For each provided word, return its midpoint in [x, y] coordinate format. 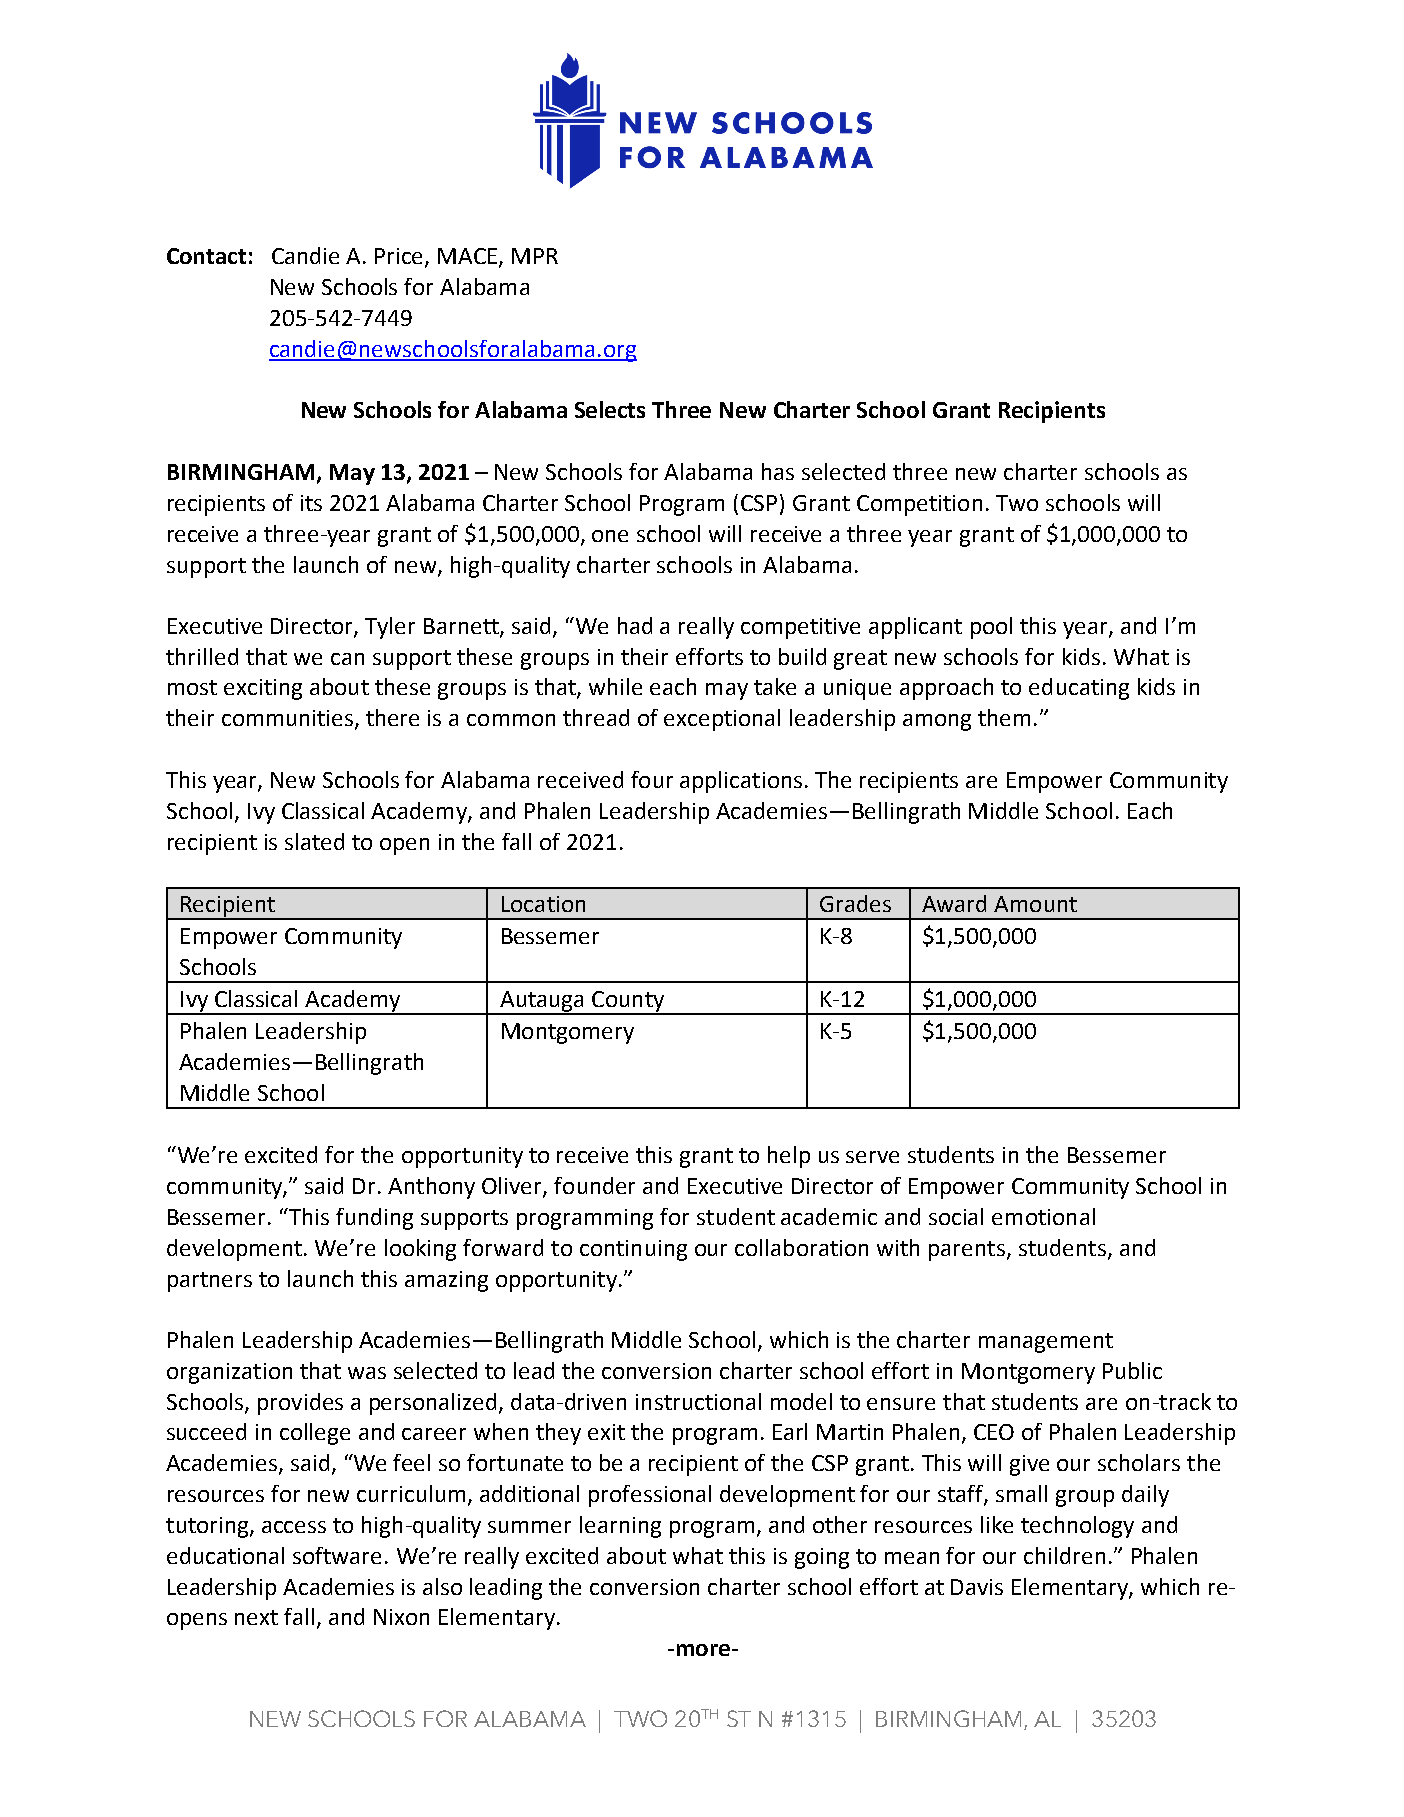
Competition [919, 505]
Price [400, 257]
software [337, 1555]
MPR [535, 256]
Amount [1035, 904]
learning [620, 1527]
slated [314, 841]
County [628, 1002]
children [1064, 1555]
